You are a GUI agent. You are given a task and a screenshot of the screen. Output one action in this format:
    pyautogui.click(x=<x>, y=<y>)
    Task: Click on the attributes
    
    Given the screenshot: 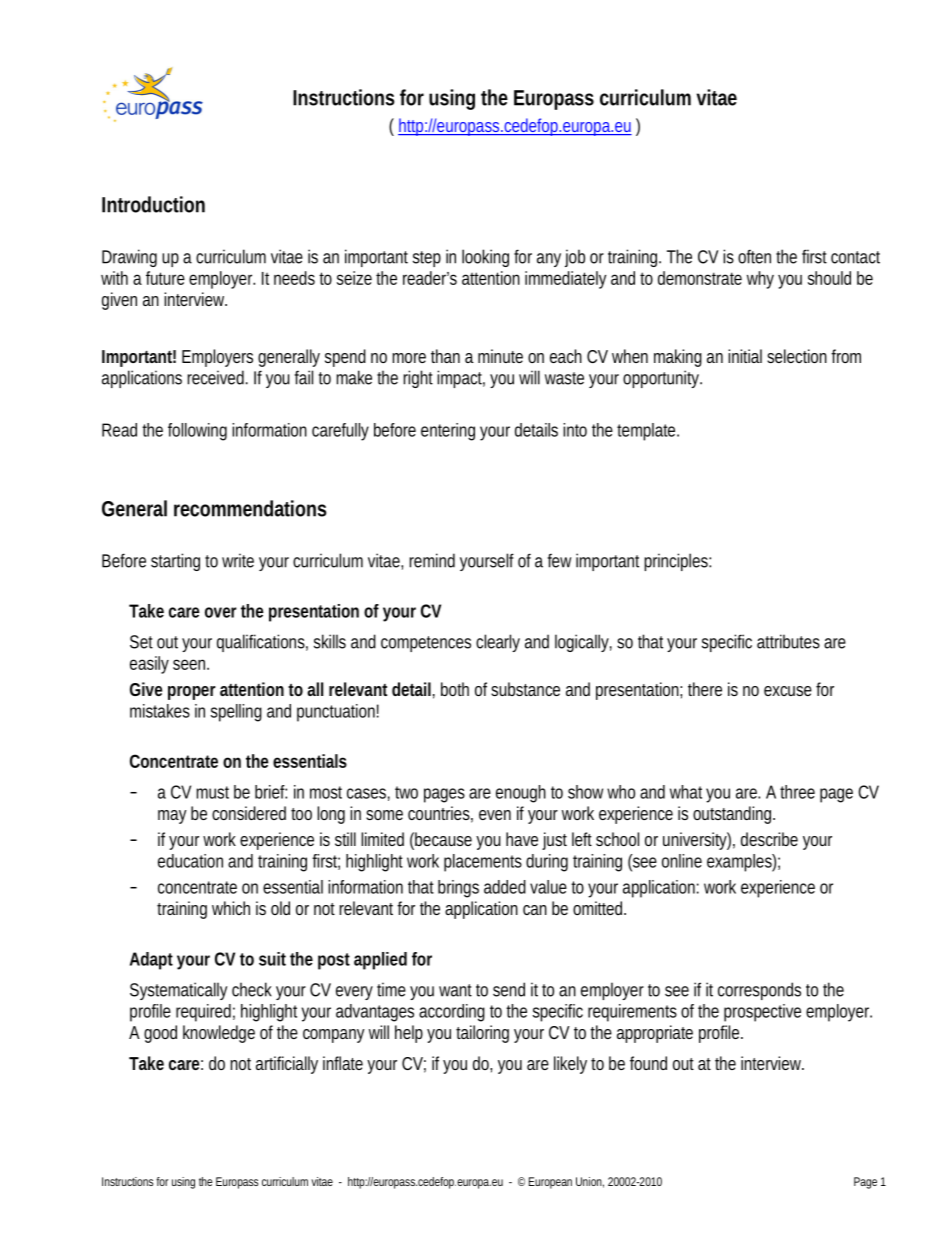 What is the action you would take?
    pyautogui.click(x=788, y=641)
